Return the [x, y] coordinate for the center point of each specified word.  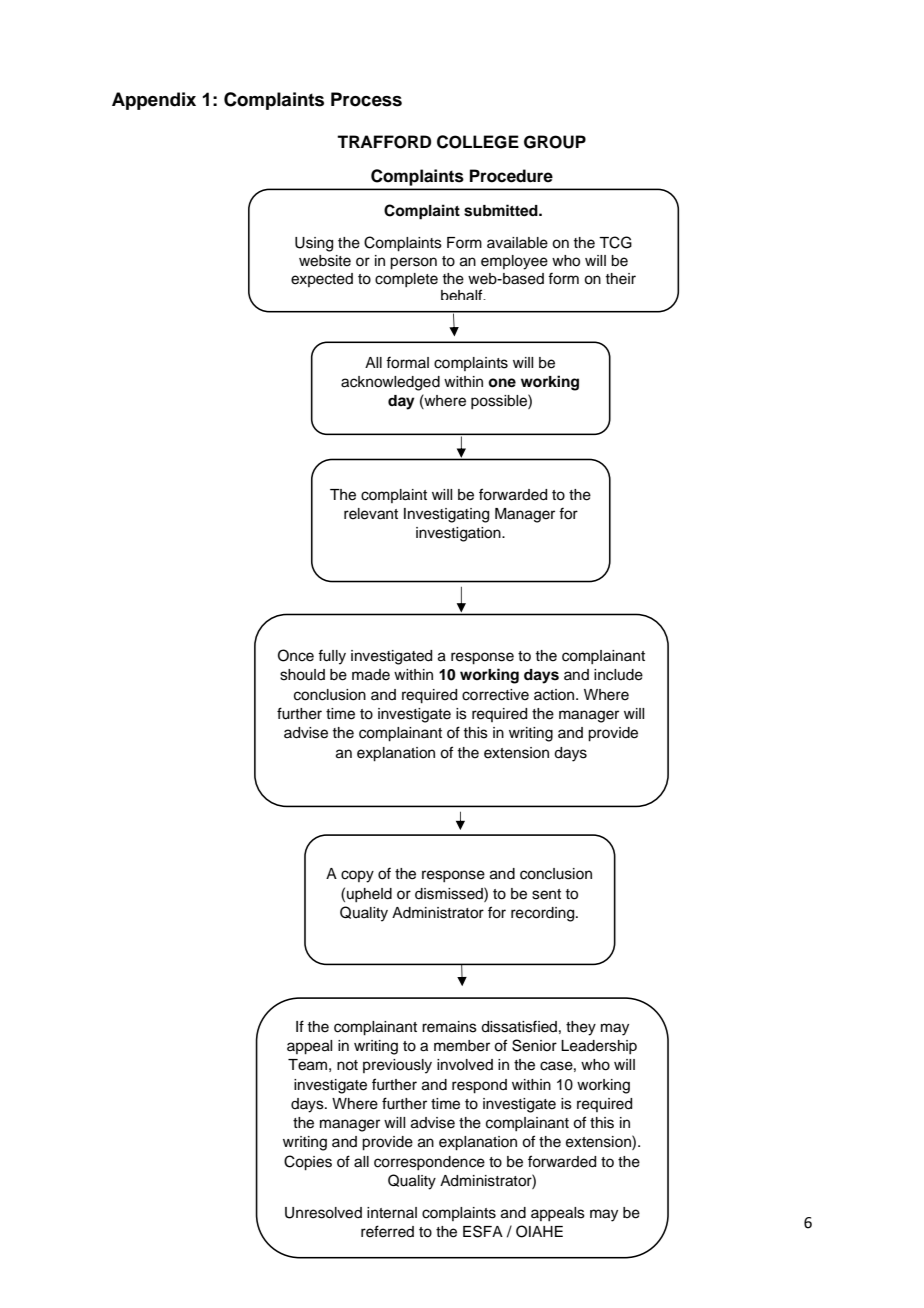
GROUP [555, 142]
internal [392, 1213]
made [371, 675]
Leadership [599, 1047]
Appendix [154, 101]
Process [366, 99]
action [555, 695]
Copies [308, 1163]
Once [296, 655]
